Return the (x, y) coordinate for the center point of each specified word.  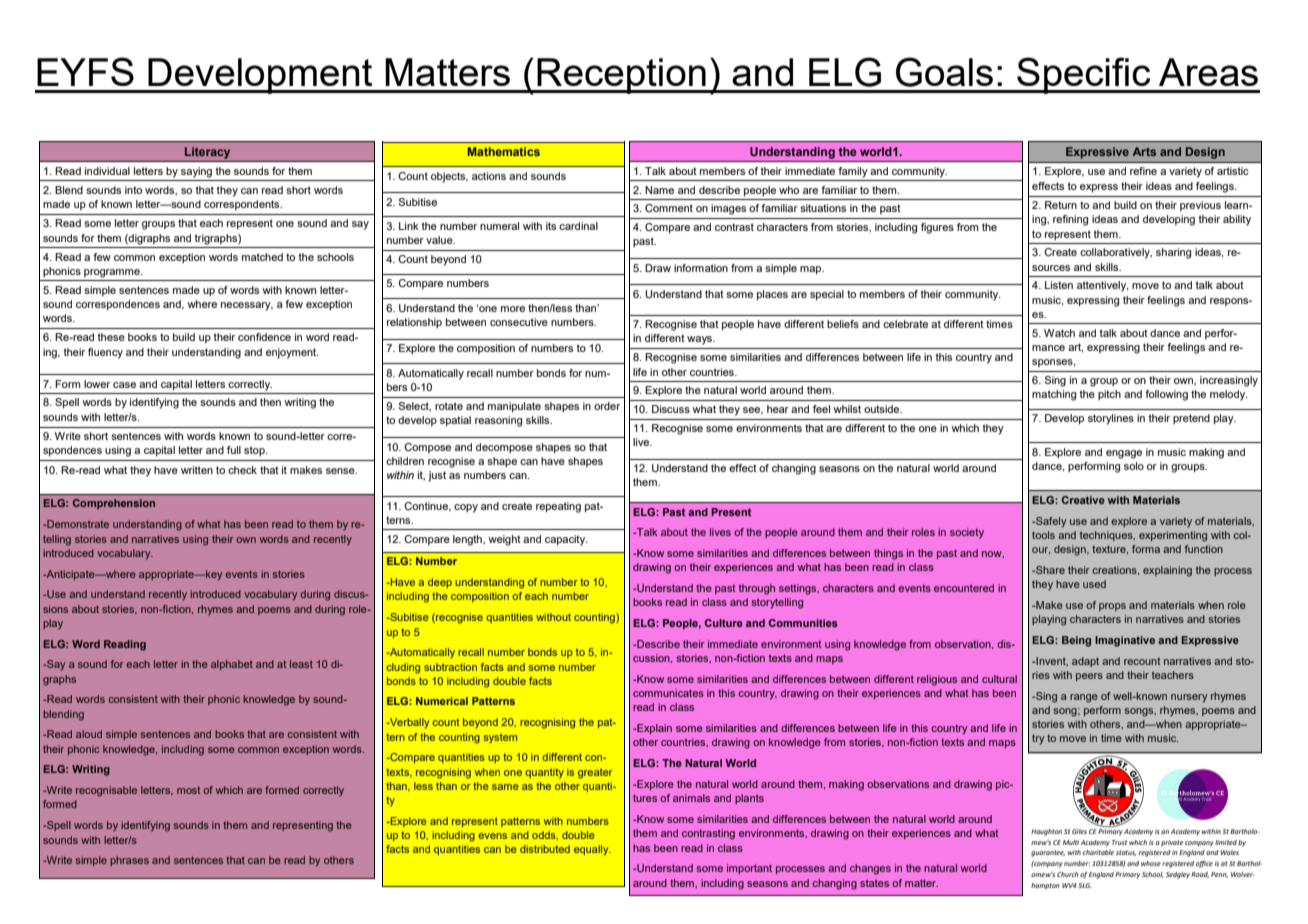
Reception (622, 76)
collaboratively (1116, 253)
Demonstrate (77, 524)
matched (262, 257)
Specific (1084, 75)
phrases (129, 861)
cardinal (578, 226)
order (607, 406)
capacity (566, 540)
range (1084, 698)
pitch (1109, 395)
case (124, 385)
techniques (1107, 536)
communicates (668, 693)
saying (196, 172)
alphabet (232, 665)
